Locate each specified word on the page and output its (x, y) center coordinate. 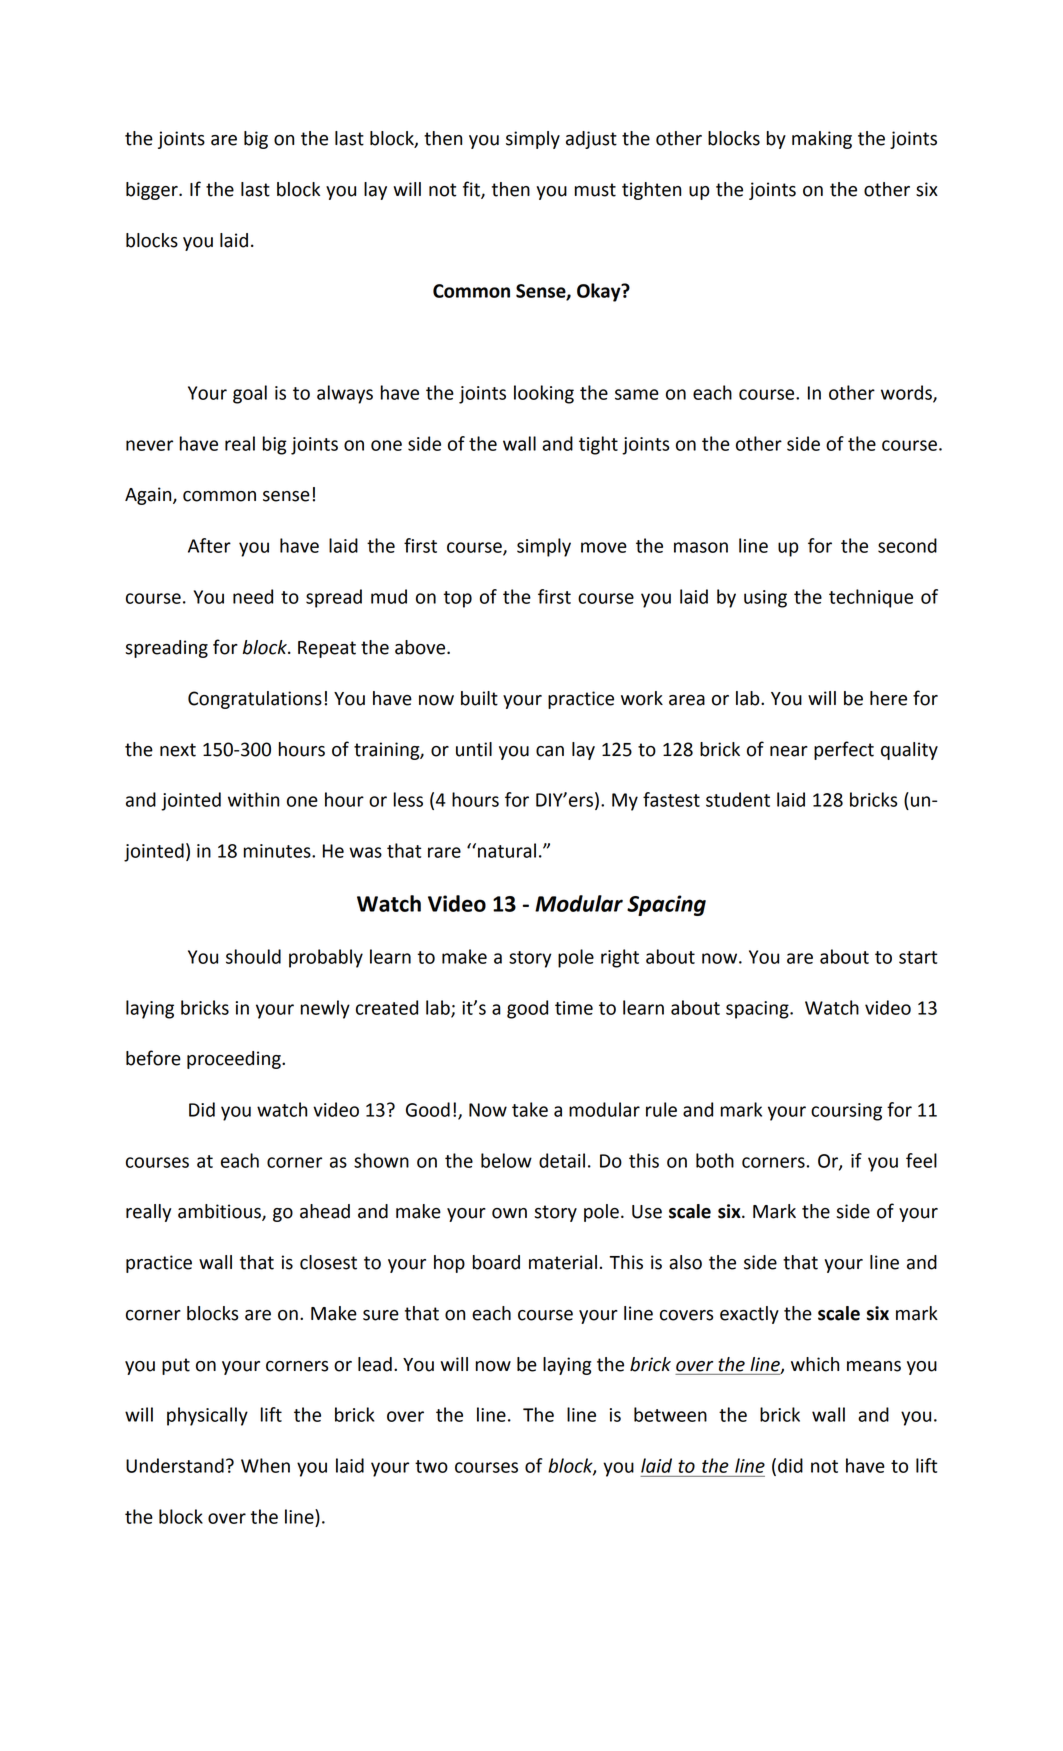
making (822, 140)
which (815, 1364)
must (595, 190)
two (431, 1466)
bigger (153, 191)
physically (207, 1416)
